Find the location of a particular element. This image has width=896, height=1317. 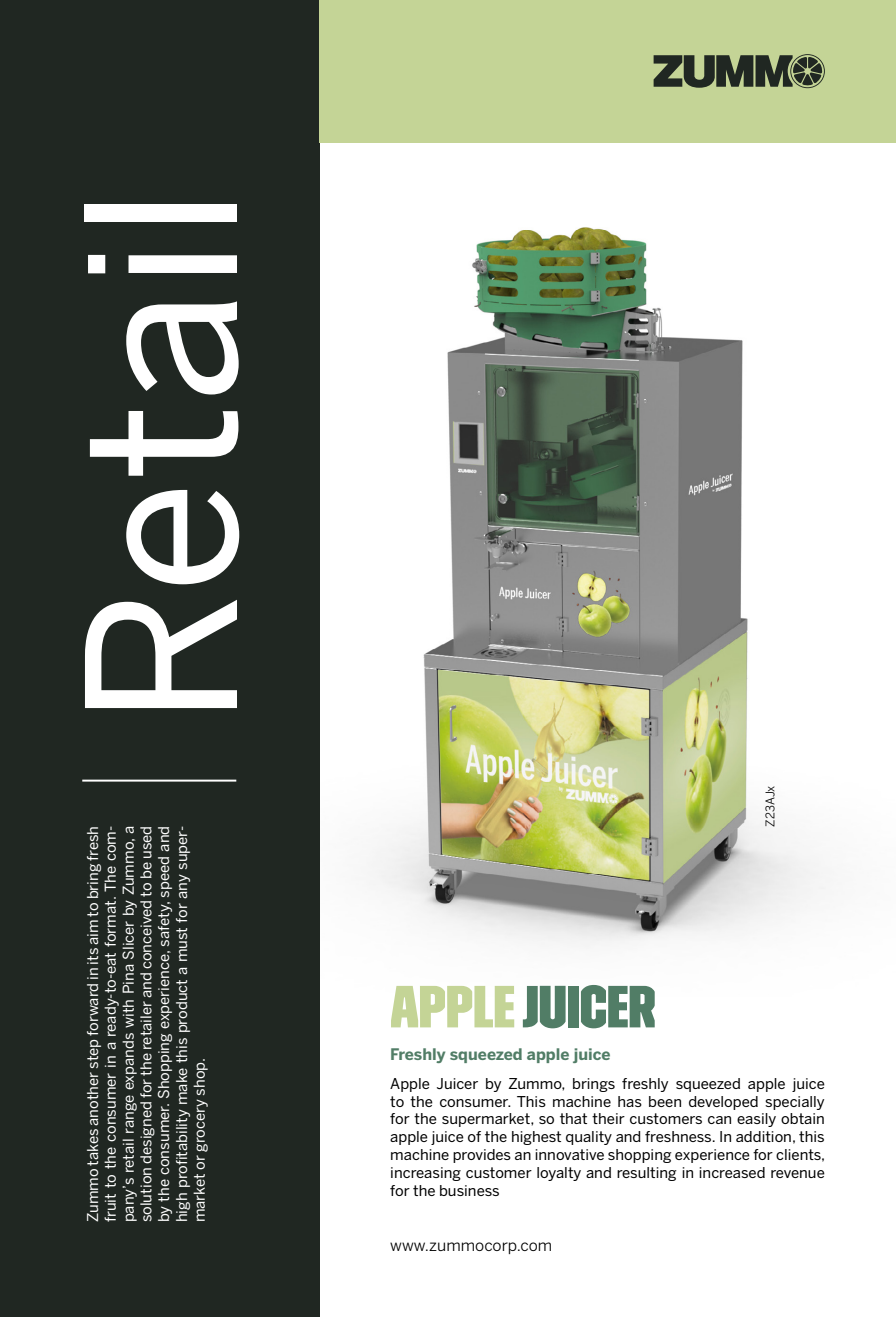

developed is located at coordinates (723, 1103).
